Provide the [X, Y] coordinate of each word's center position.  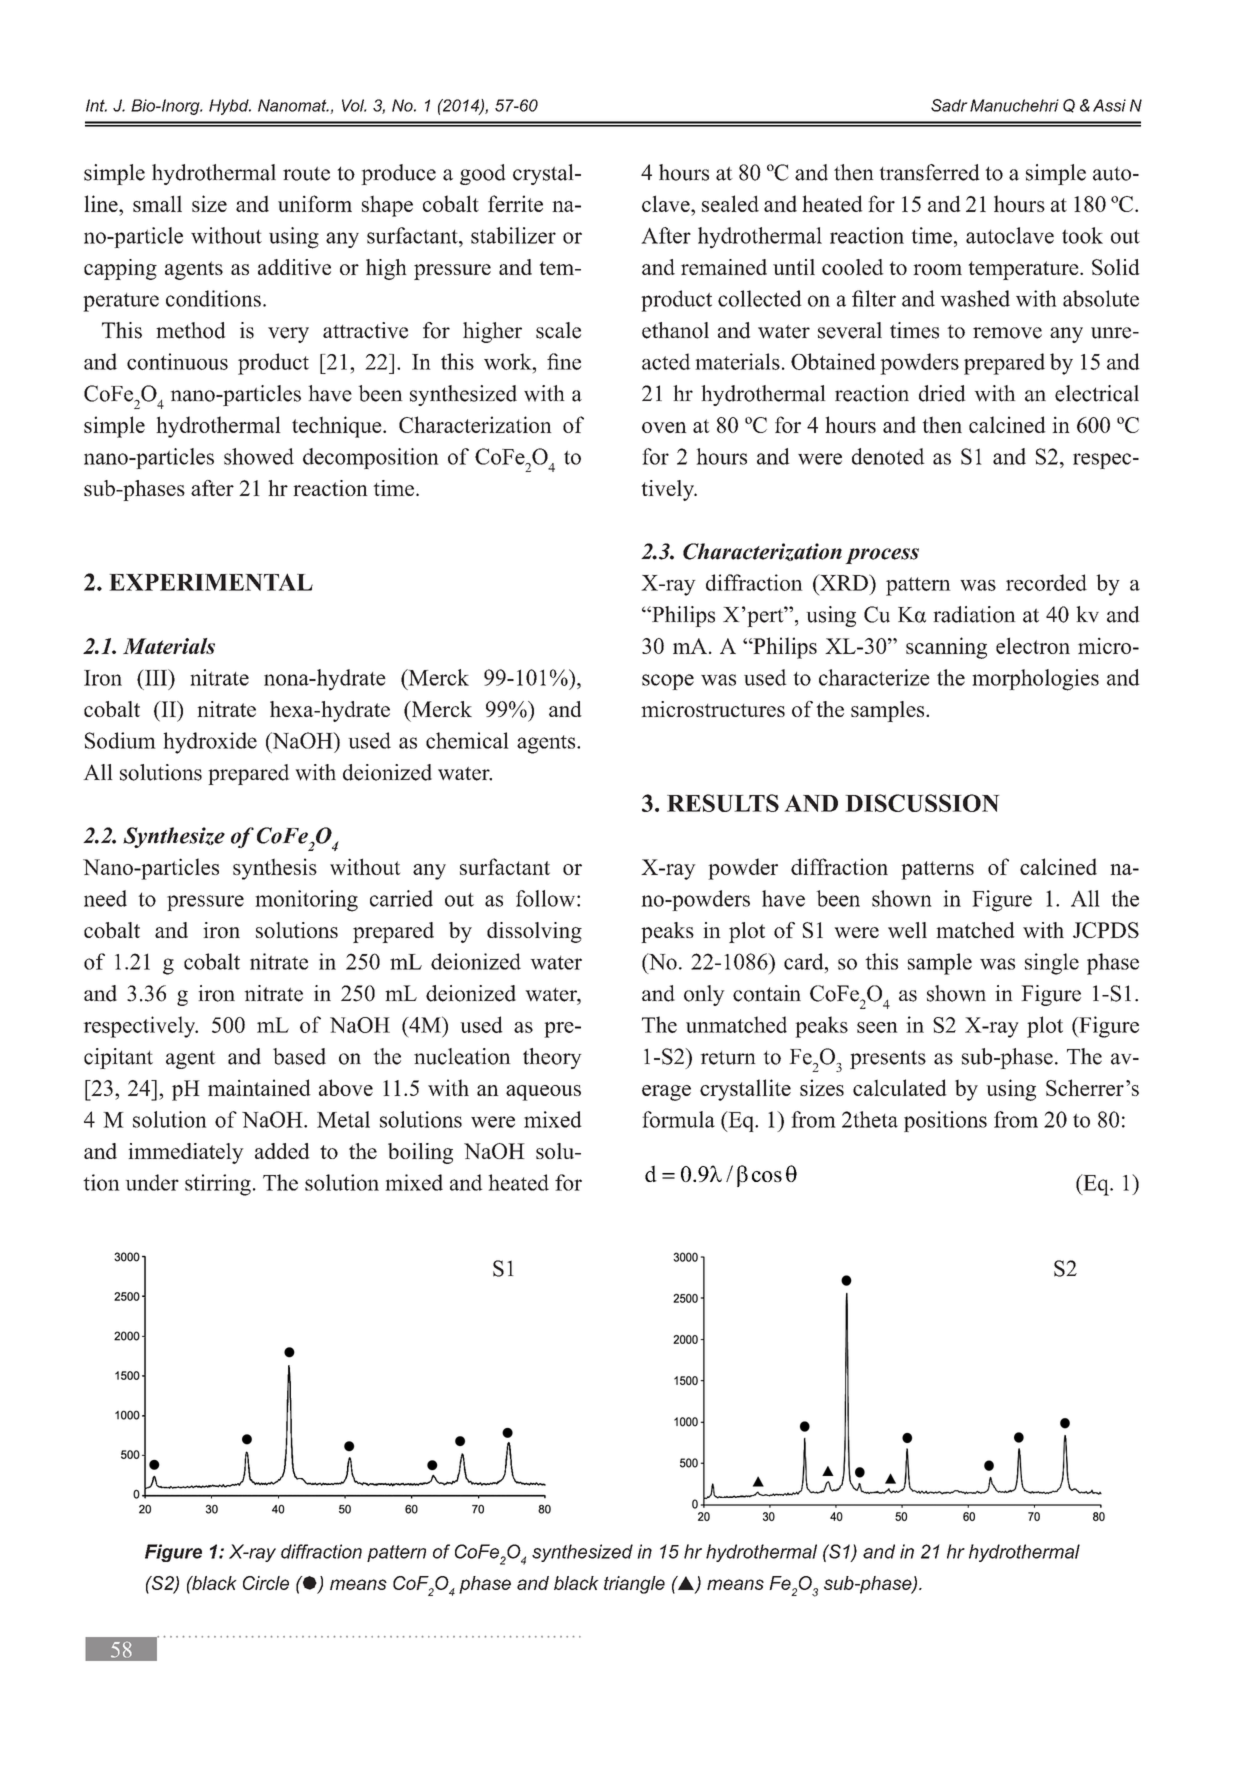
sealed [730, 203]
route [306, 174]
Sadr [949, 105]
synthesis [275, 869]
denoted [888, 456]
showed [259, 456]
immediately [186, 1153]
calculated [900, 1087]
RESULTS [723, 803]
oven [664, 427]
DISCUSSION [922, 803]
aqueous [543, 1093]
